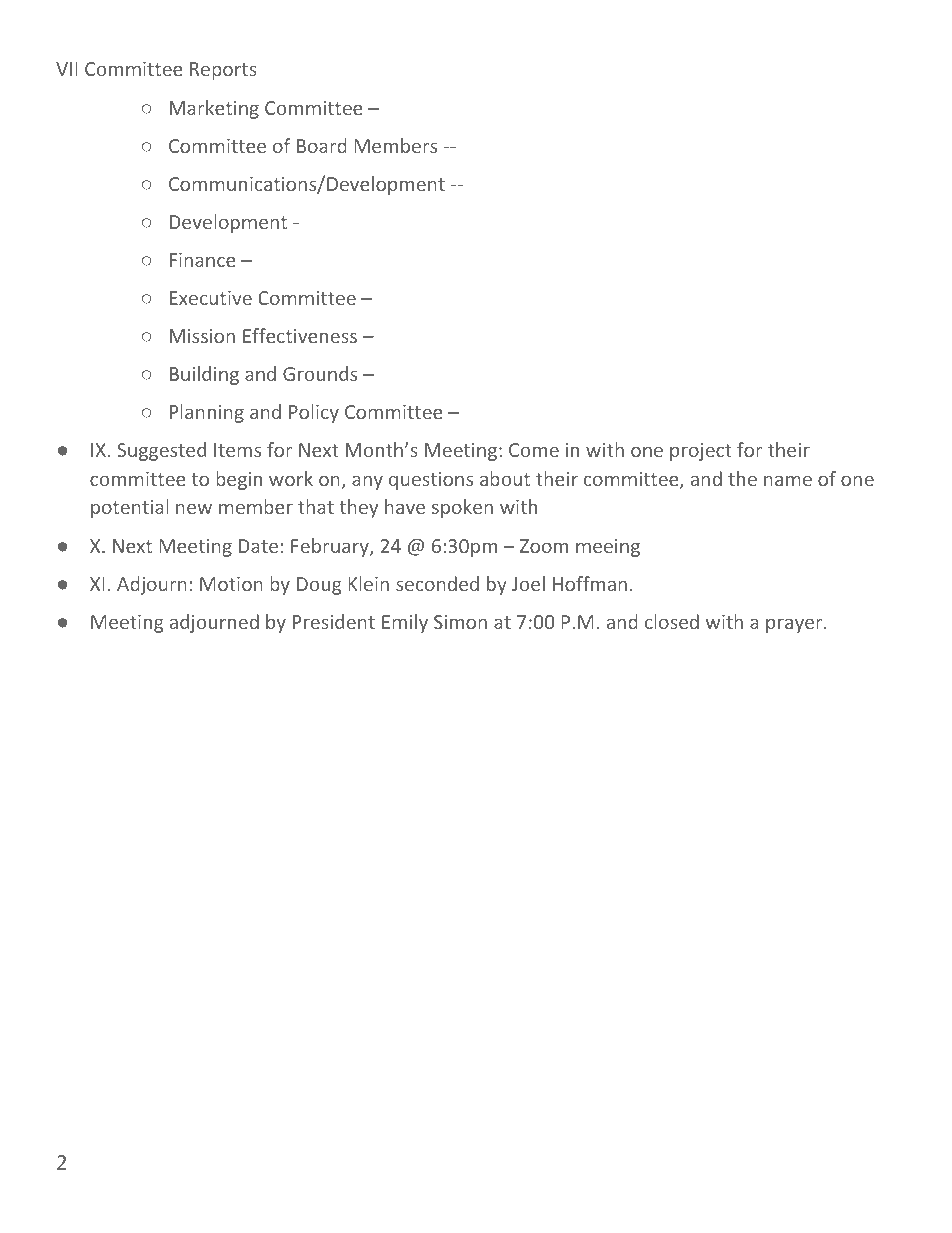  What do you see at coordinates (701, 452) in the page?
I see `project` at bounding box center [701, 452].
